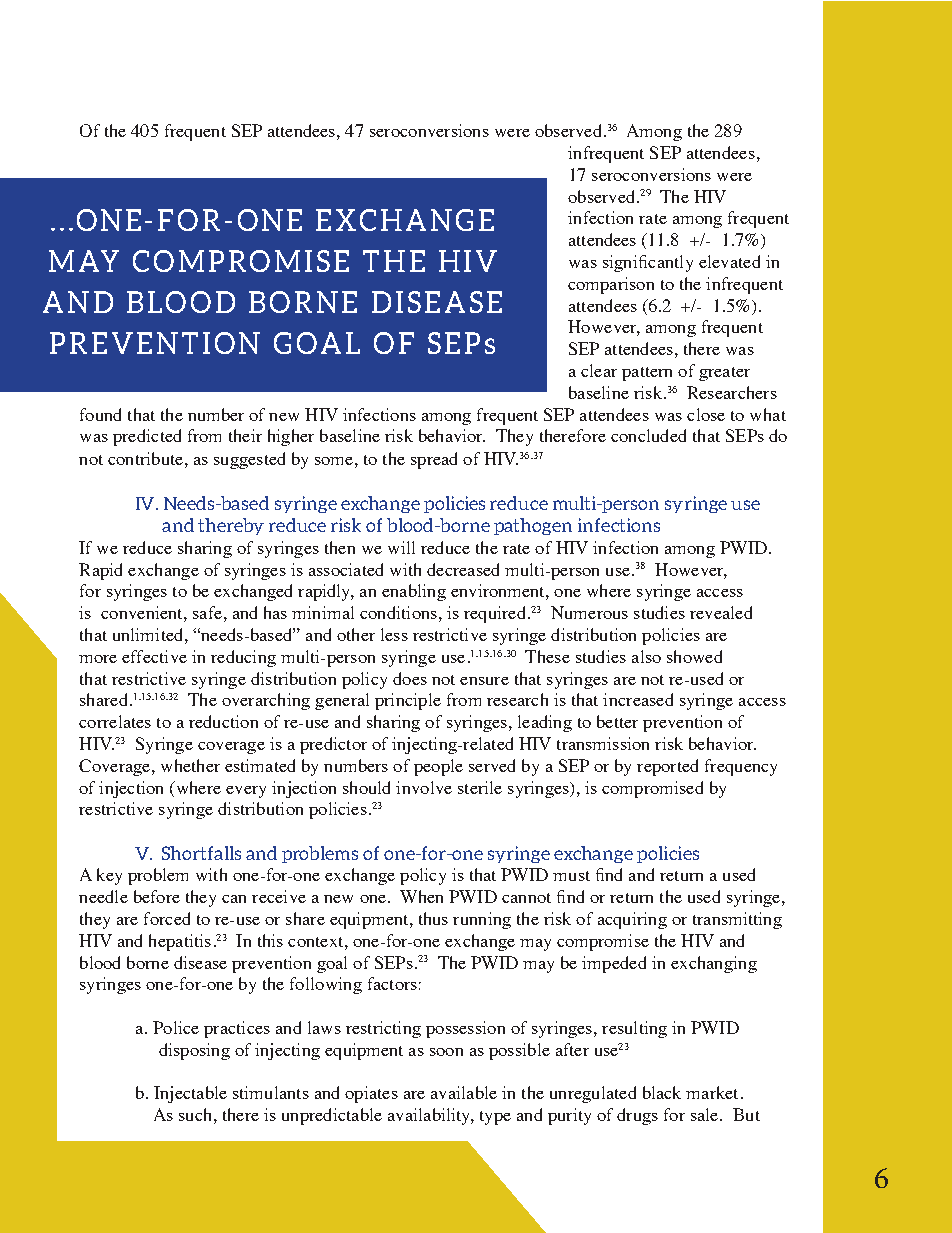 Image resolution: width=952 pixels, height=1233 pixels. I want to click on will, so click(401, 547).
